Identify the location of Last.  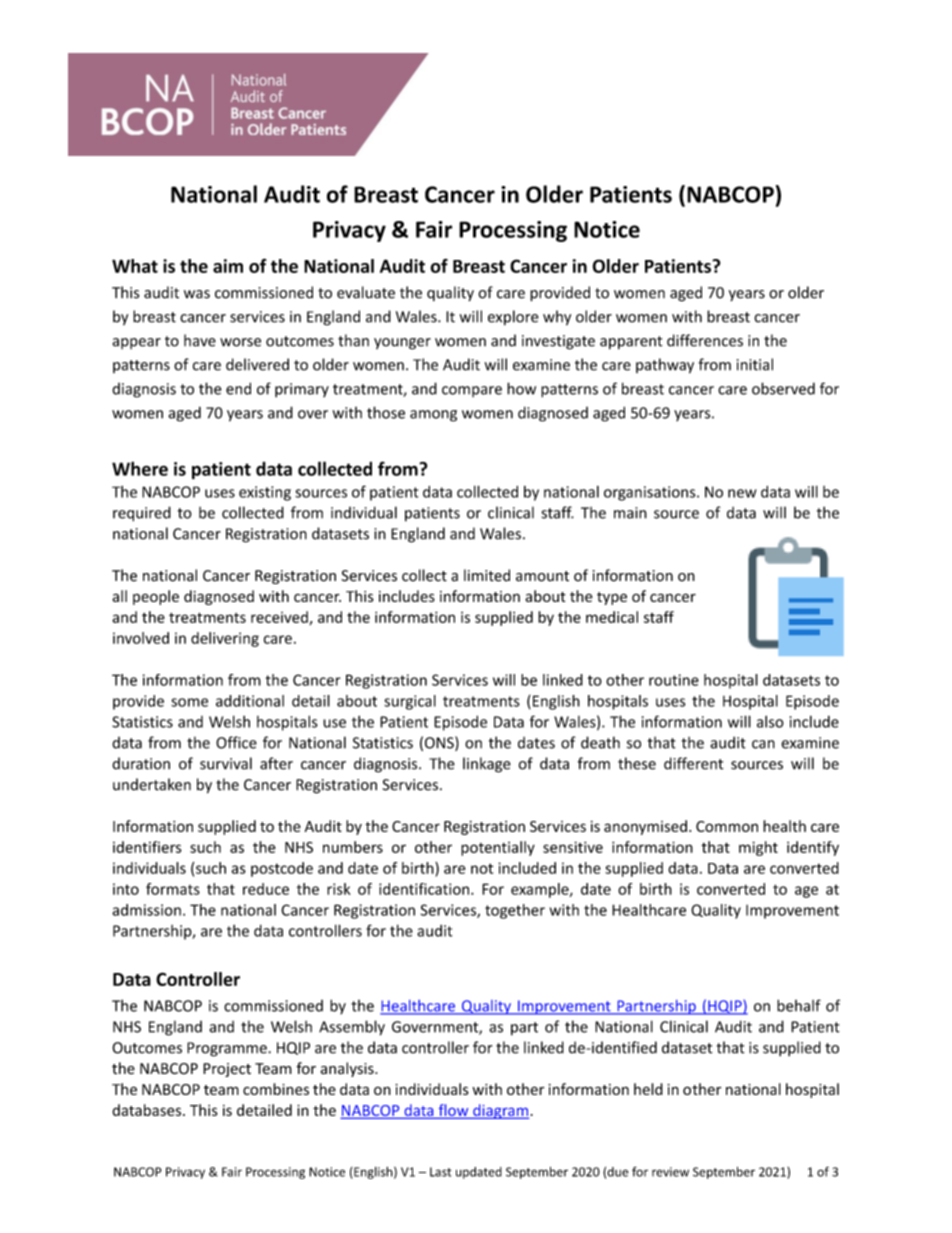
(440, 1172).
